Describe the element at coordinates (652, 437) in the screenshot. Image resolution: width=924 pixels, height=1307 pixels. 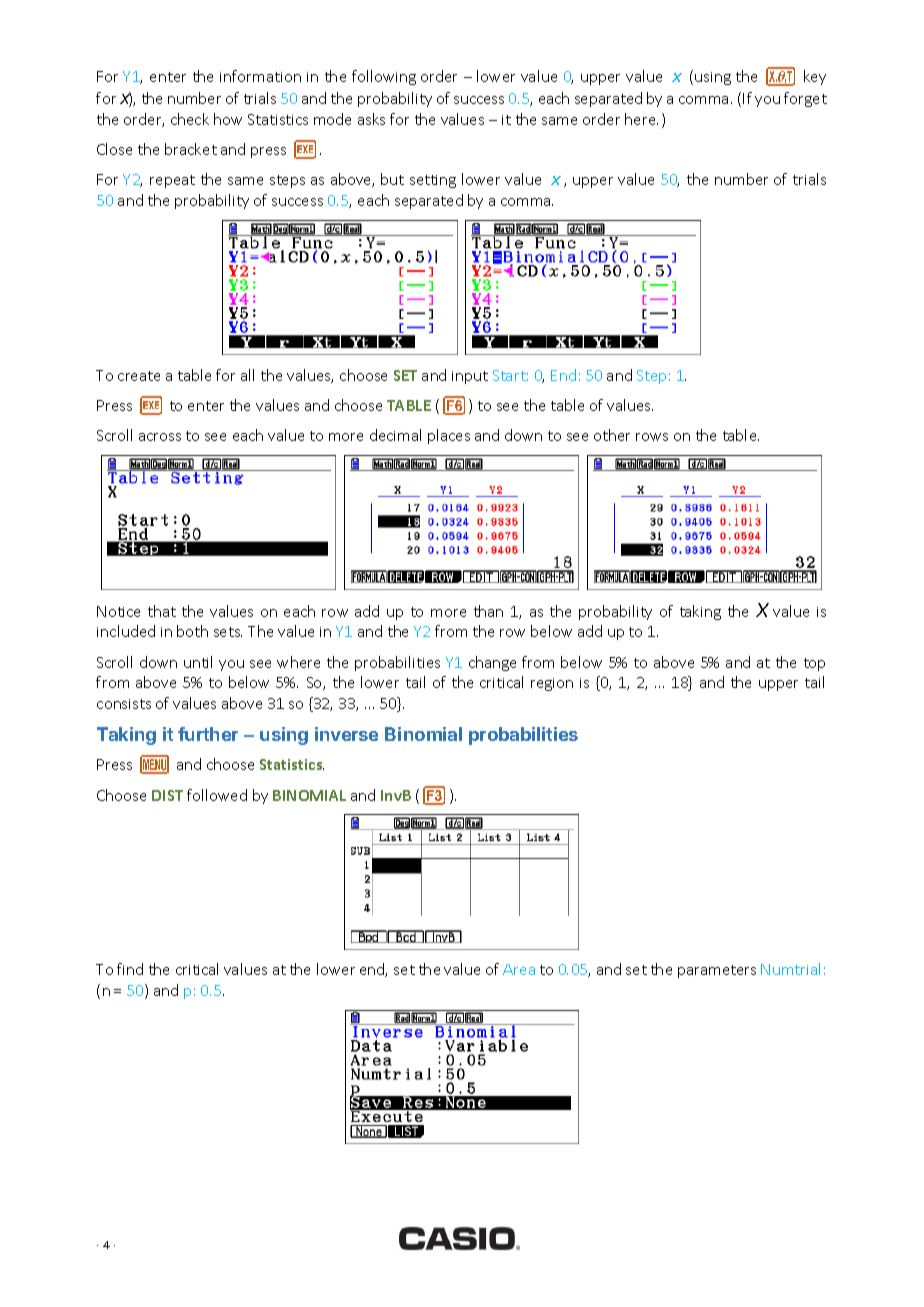
I see `rows` at that location.
